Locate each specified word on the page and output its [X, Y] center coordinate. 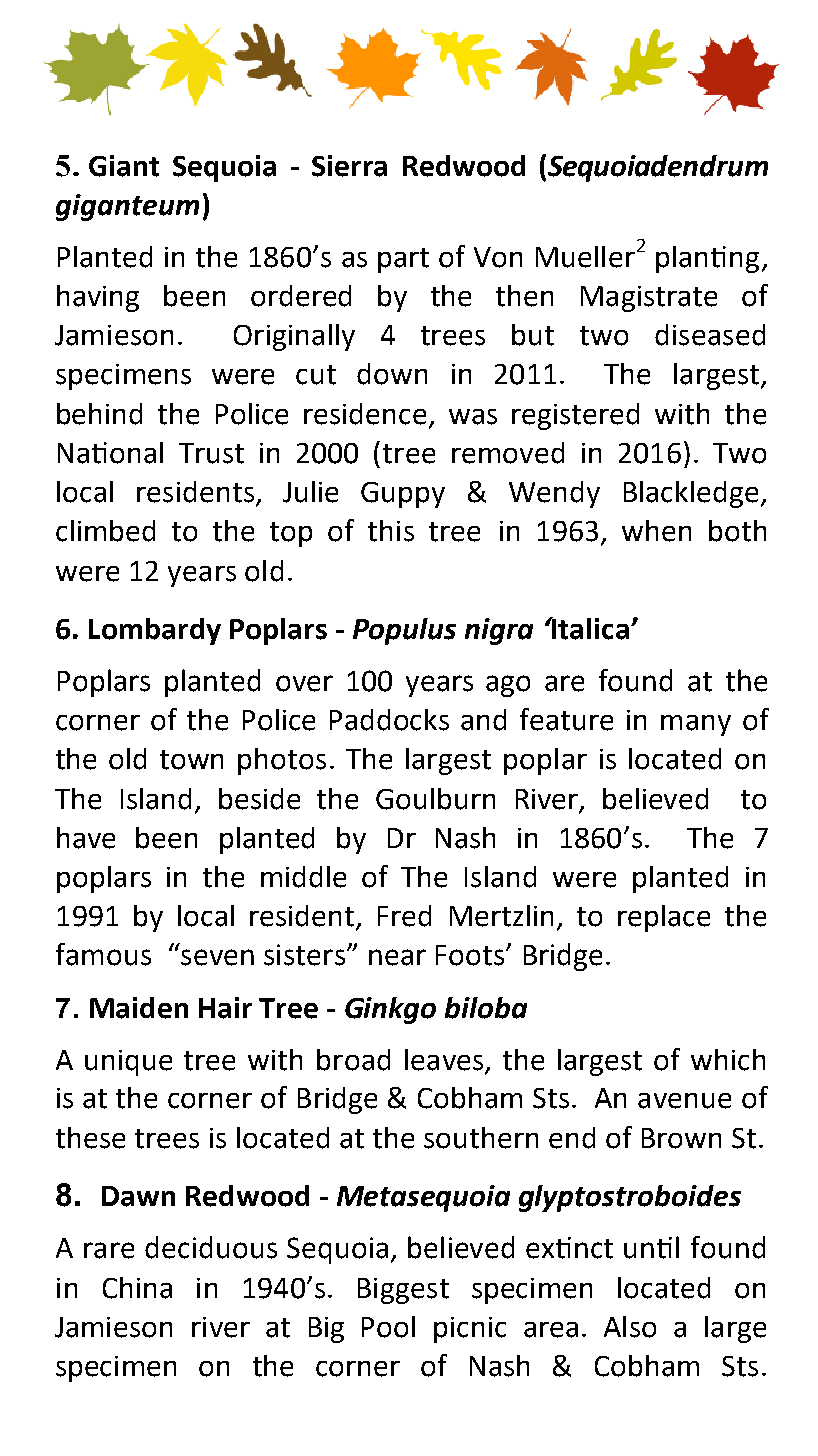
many [696, 725]
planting [707, 259]
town [191, 760]
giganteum [127, 207]
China [137, 1288]
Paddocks [389, 720]
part [403, 260]
